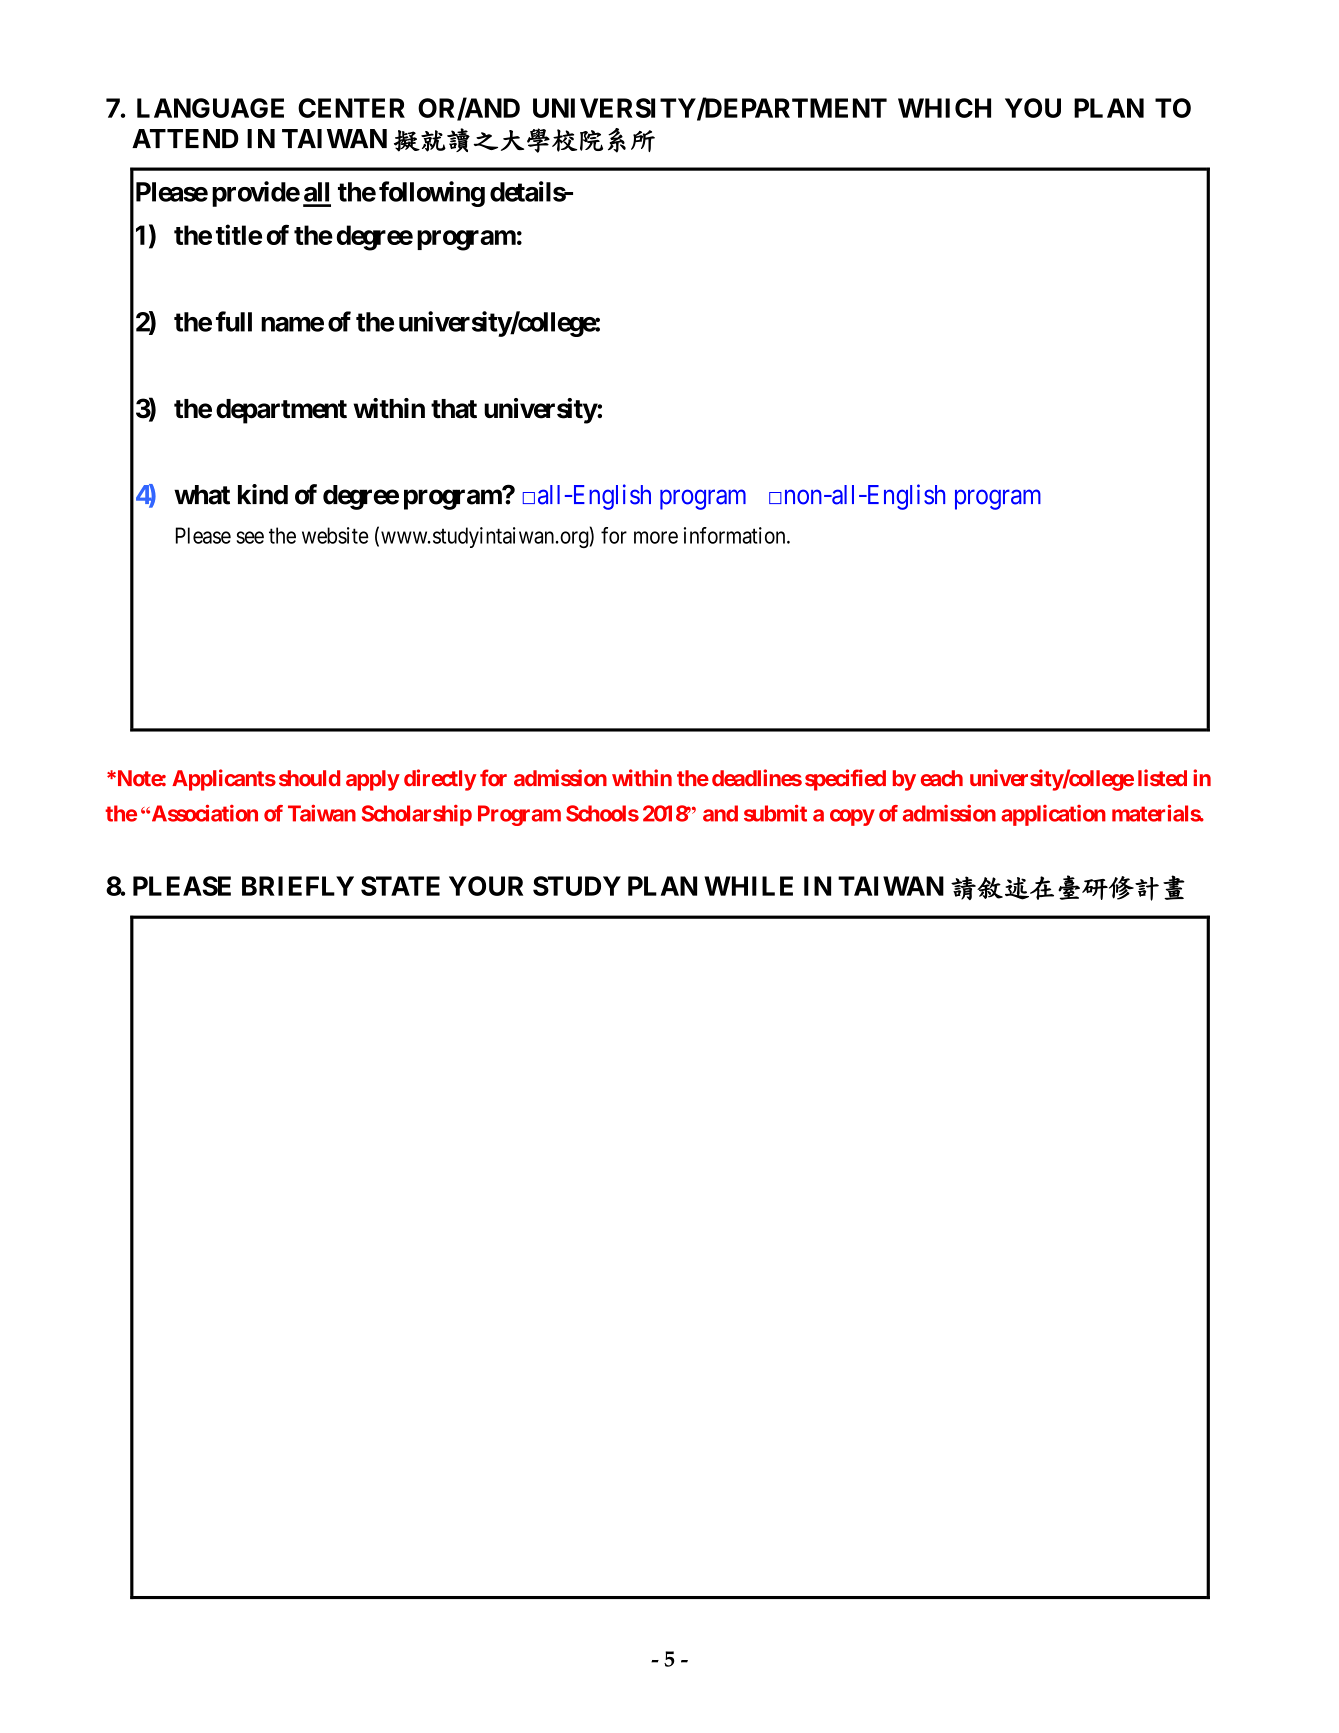 The height and width of the screenshot is (1733, 1339). I want to click on kind, so click(263, 494).
